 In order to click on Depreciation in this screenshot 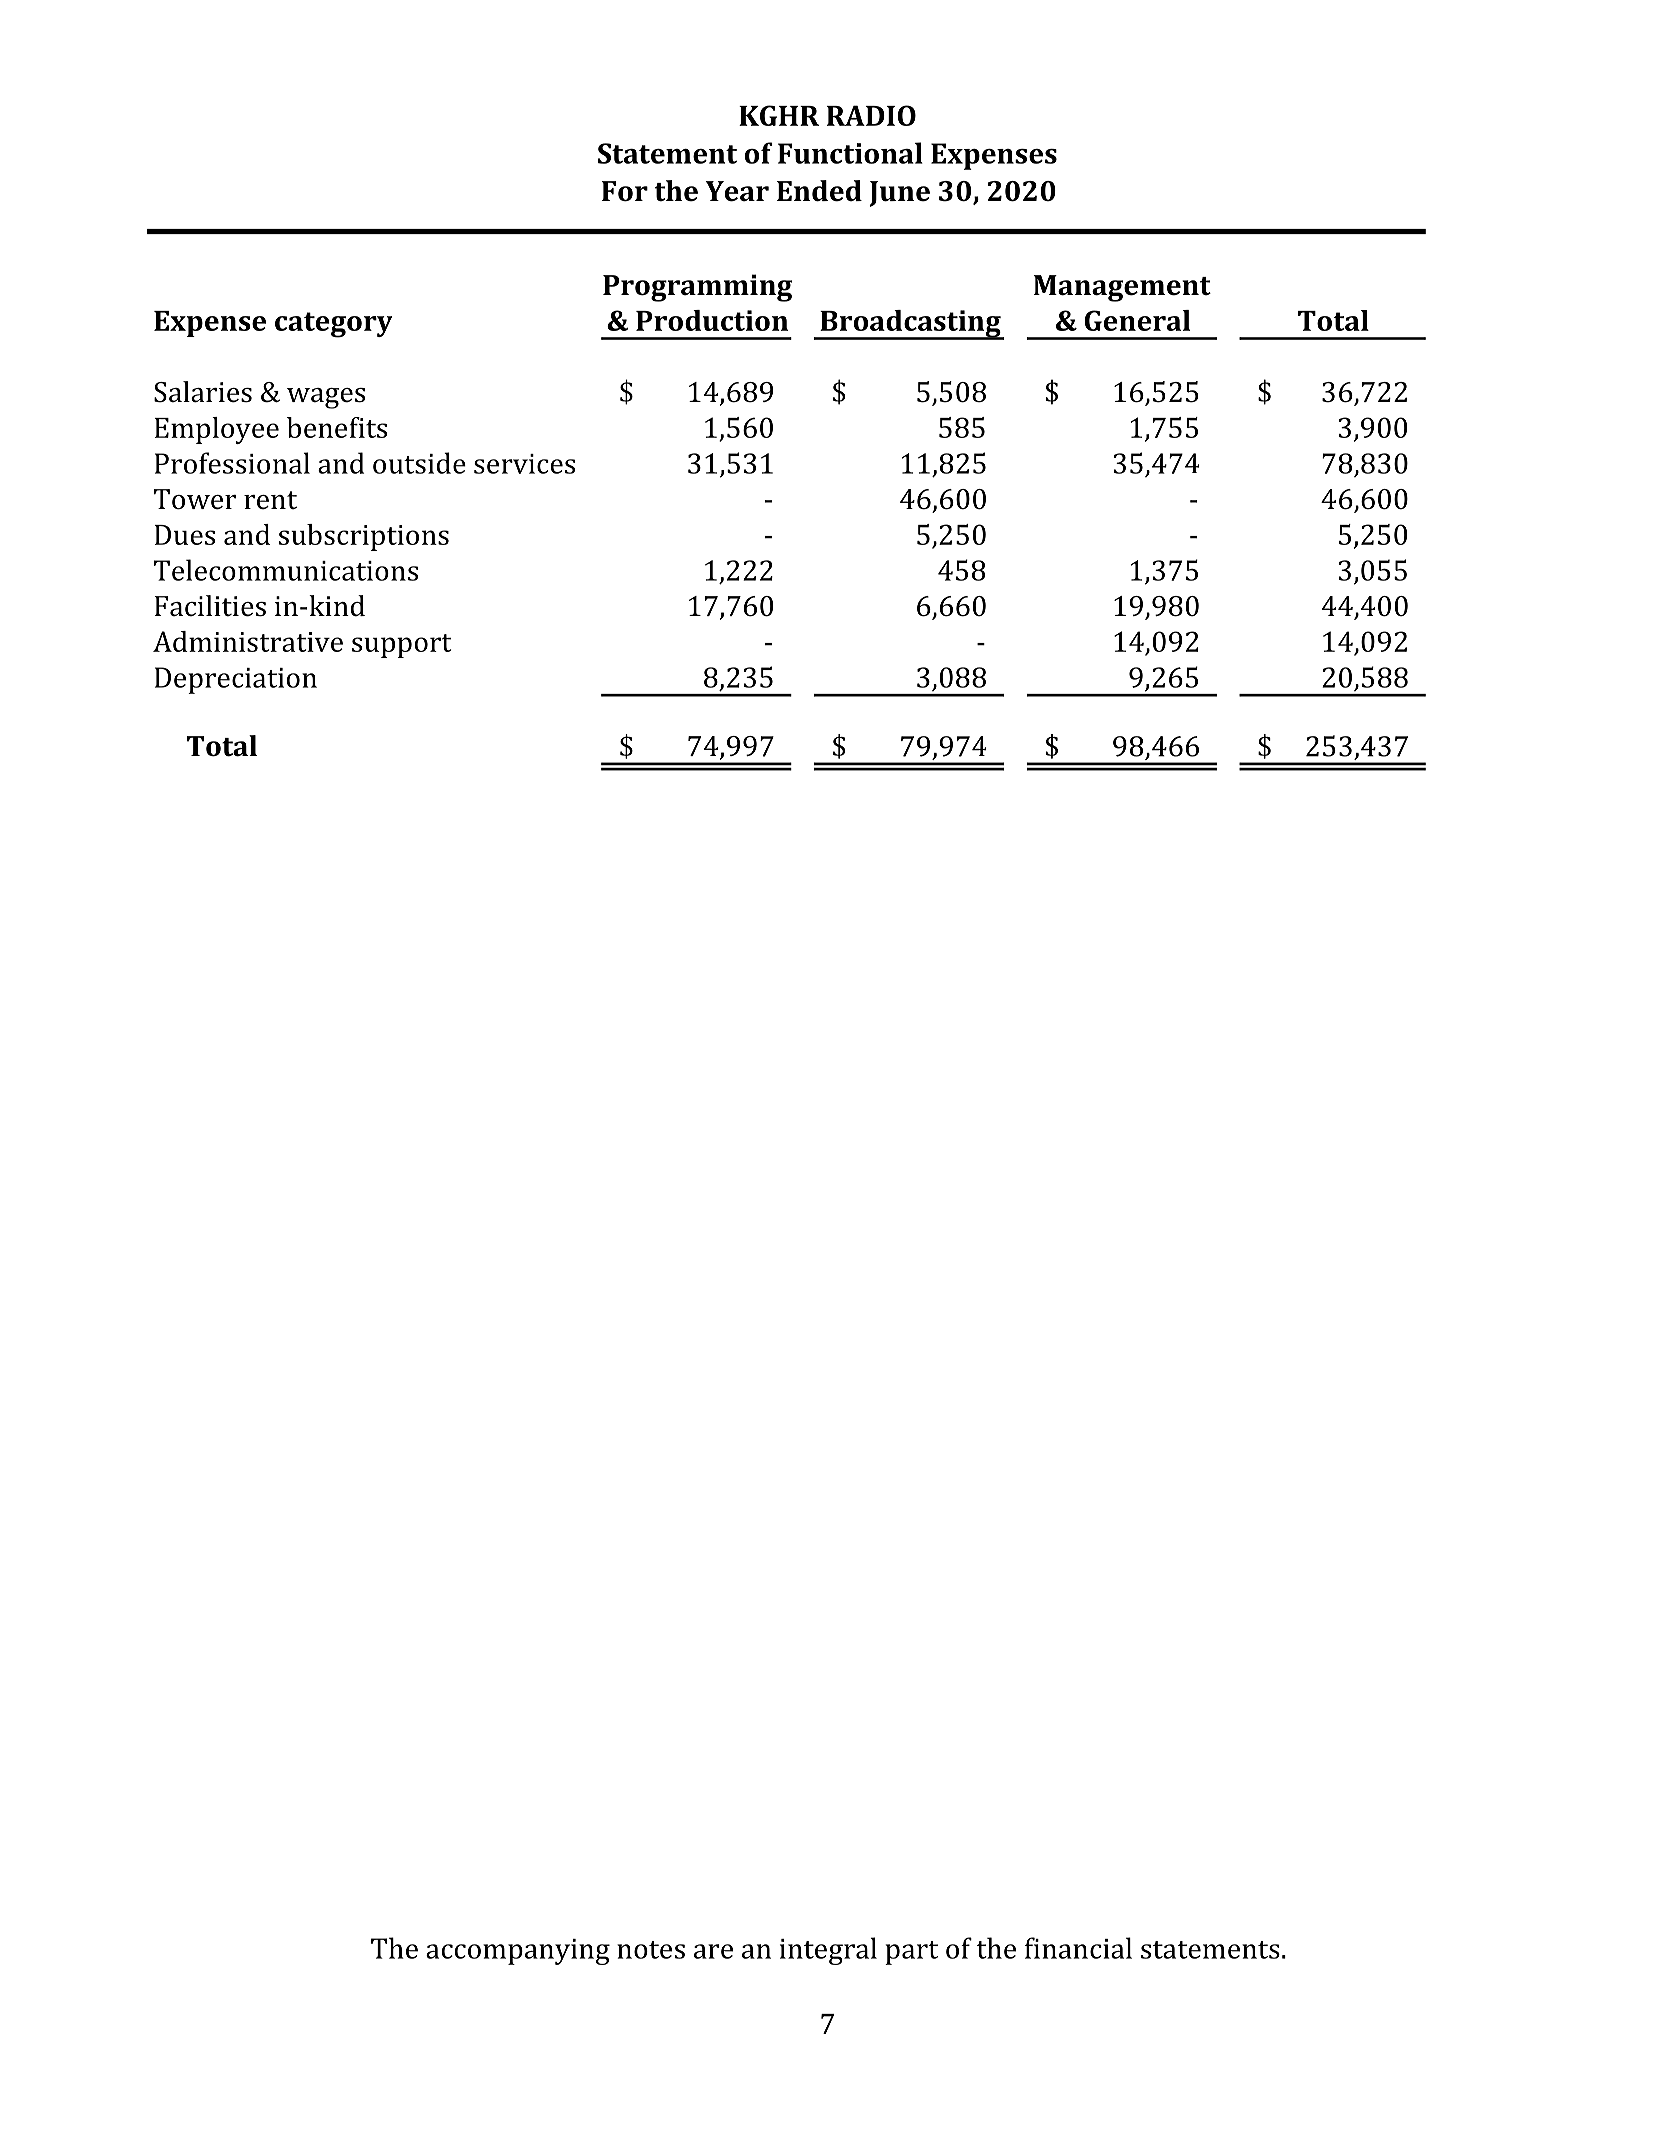, I will do `click(236, 680)`.
